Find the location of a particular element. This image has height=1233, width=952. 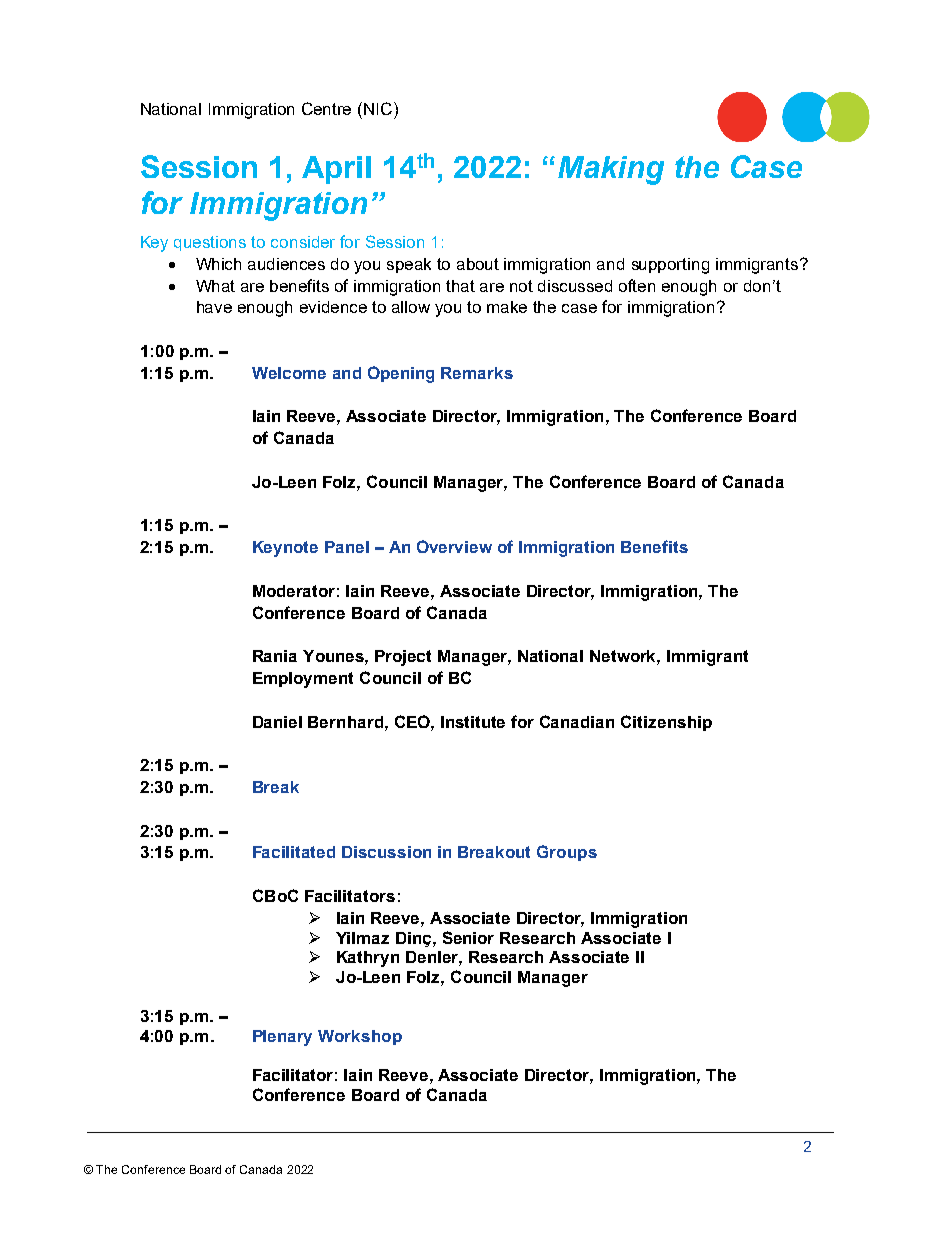

Plenary is located at coordinates (282, 1038).
